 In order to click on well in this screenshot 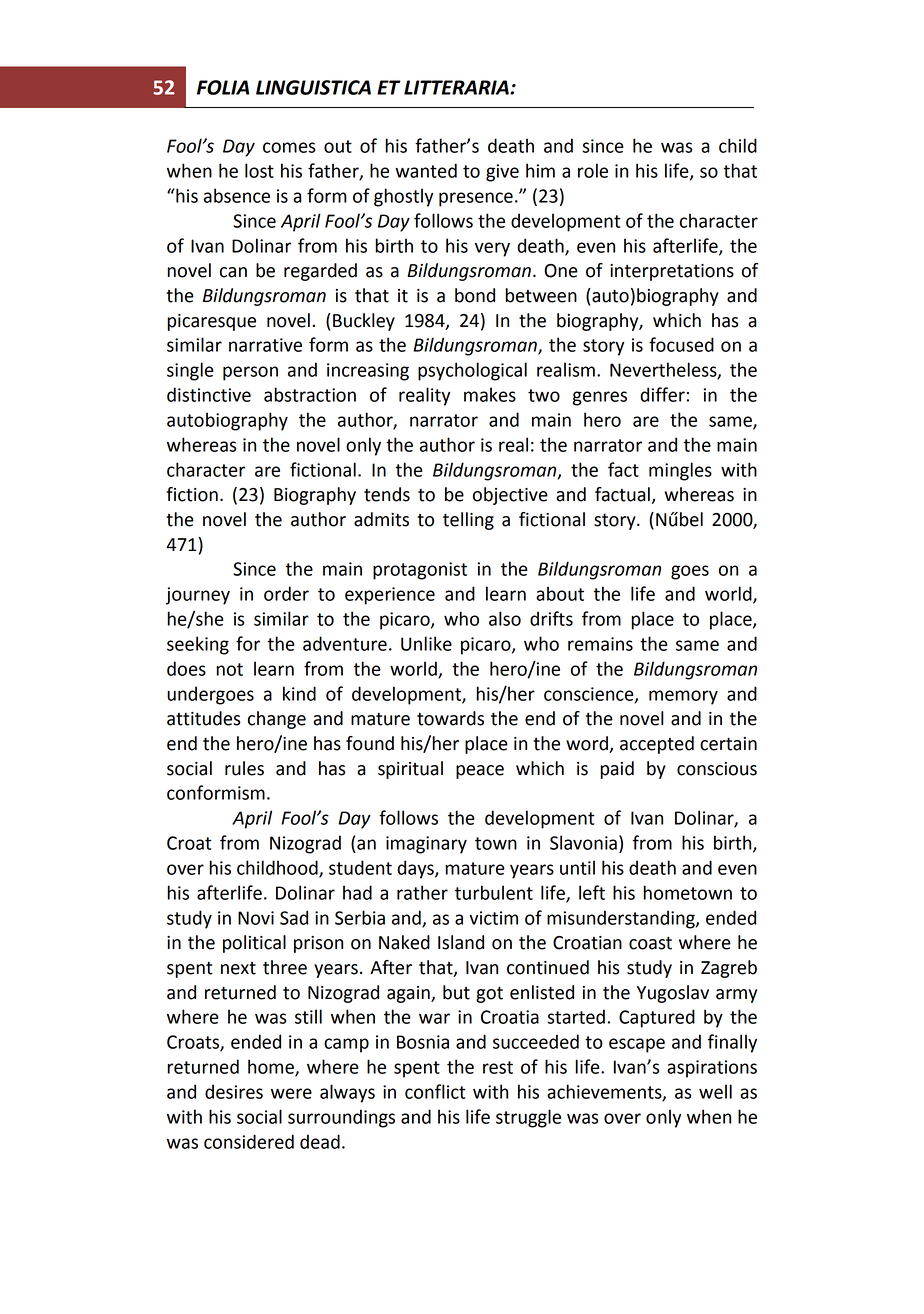, I will do `click(715, 1091)`.
